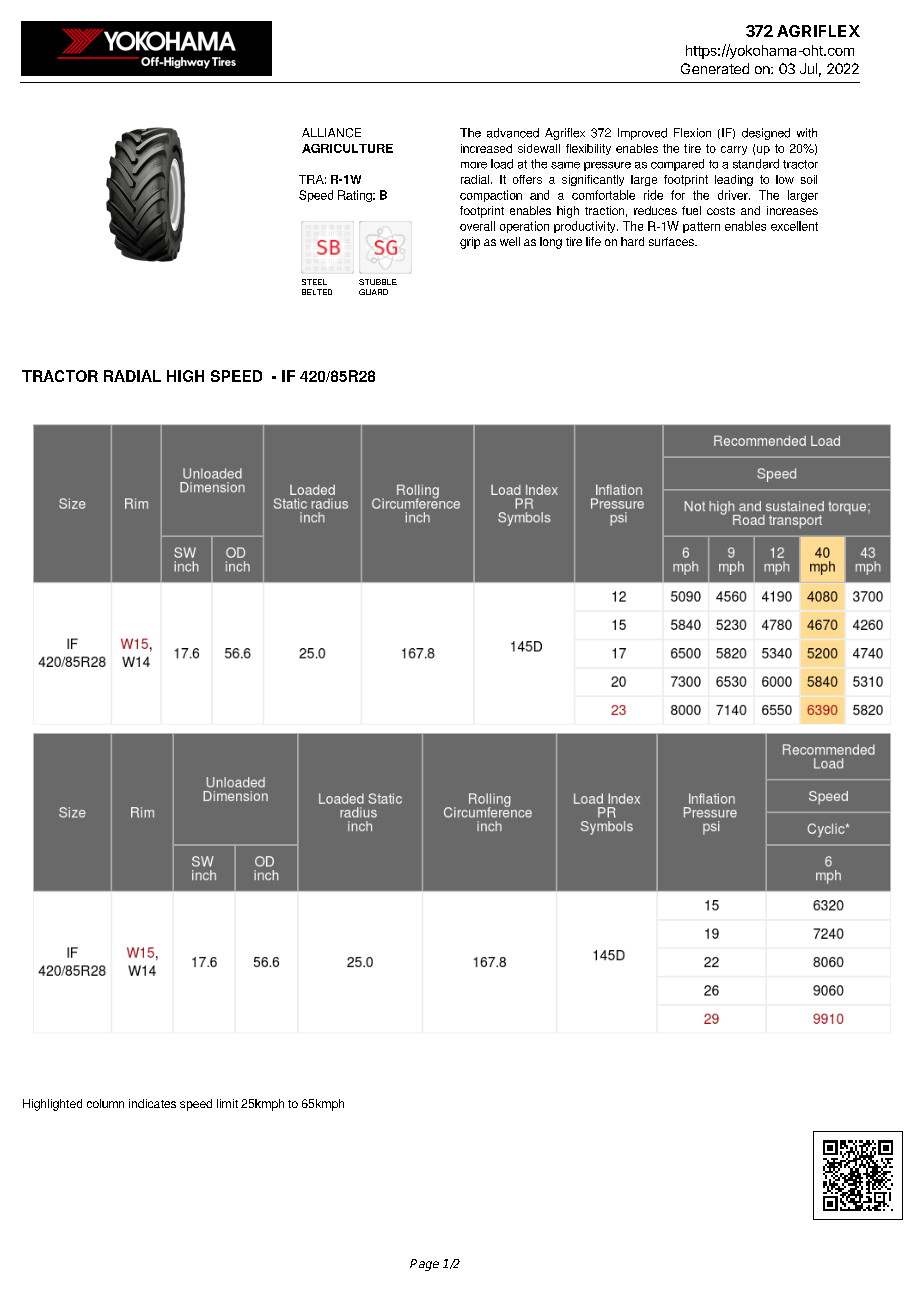  What do you see at coordinates (424, 1265) in the document?
I see `Page` at bounding box center [424, 1265].
